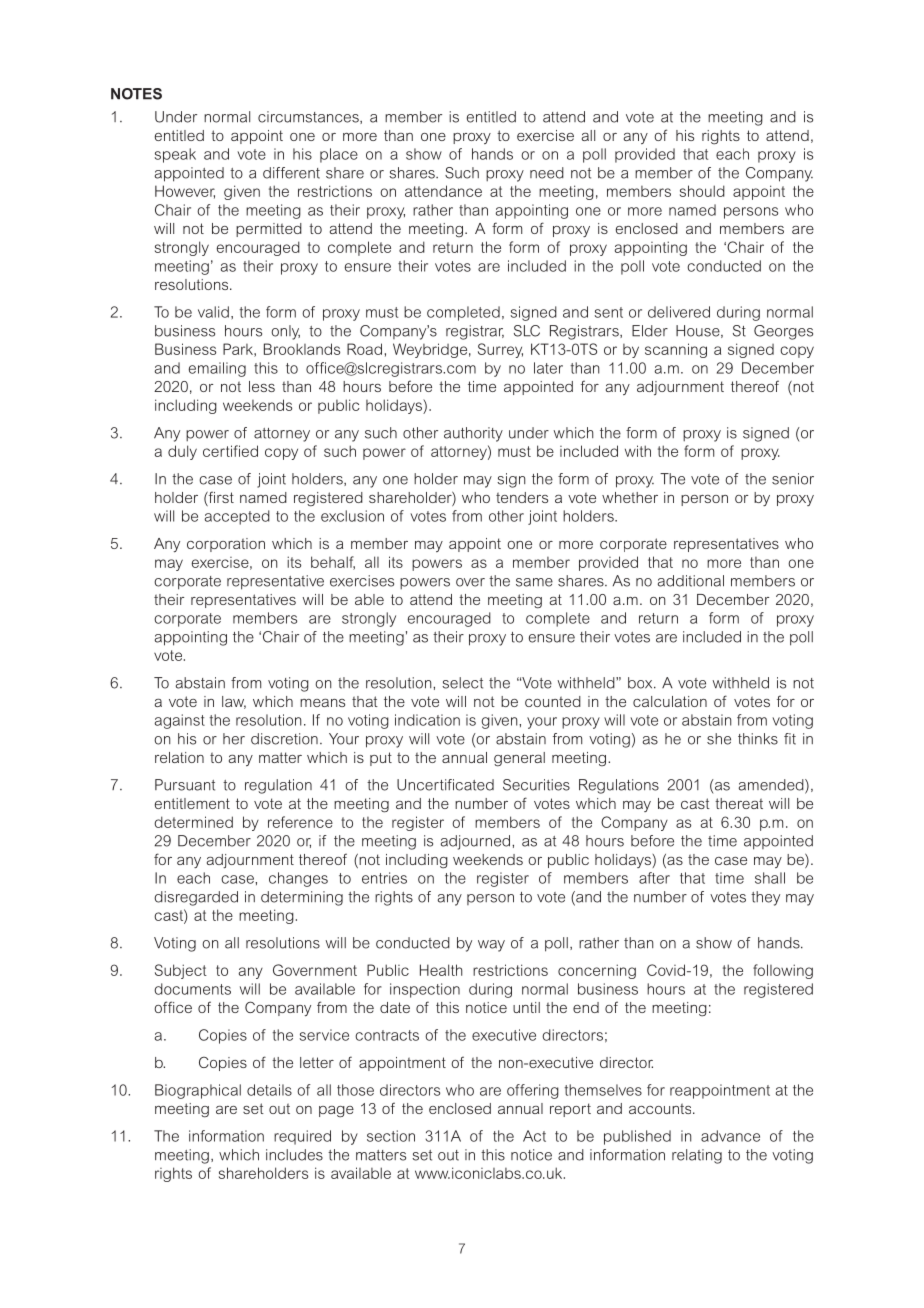 The width and height of the document is (924, 1308). I want to click on should, so click(702, 191).
